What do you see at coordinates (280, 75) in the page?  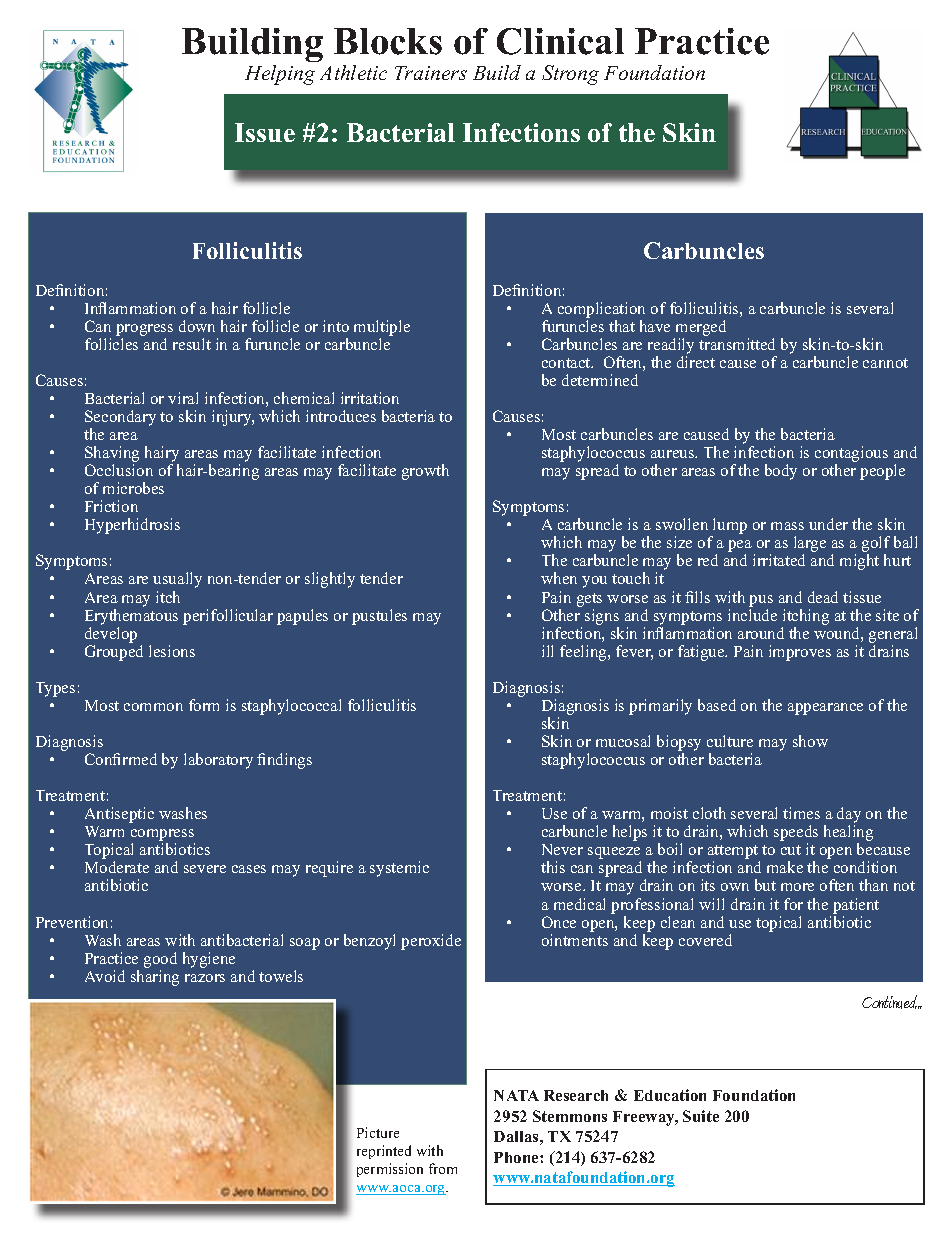 I see `Helping` at bounding box center [280, 75].
